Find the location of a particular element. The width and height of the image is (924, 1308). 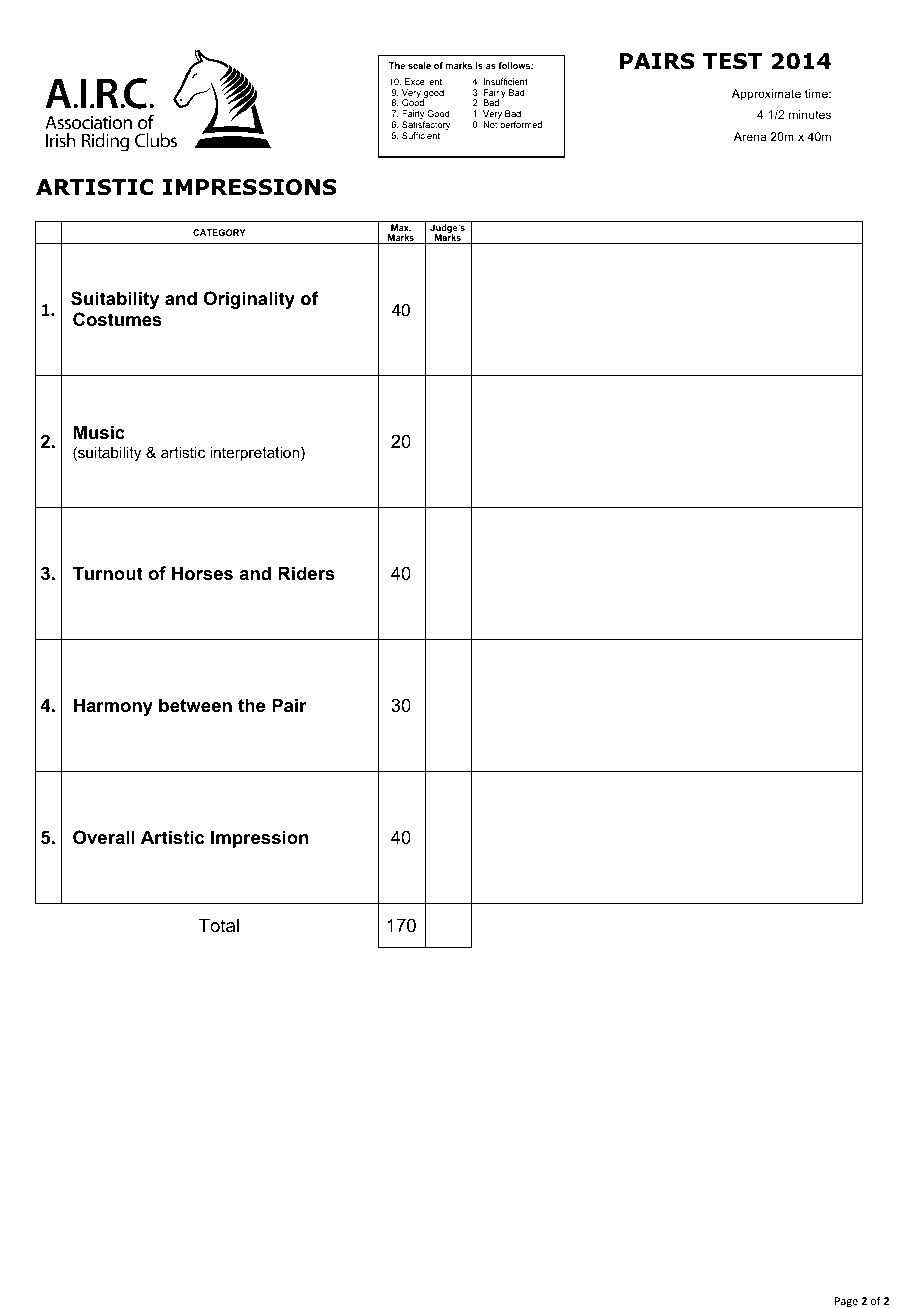

Harmony is located at coordinates (113, 707).
